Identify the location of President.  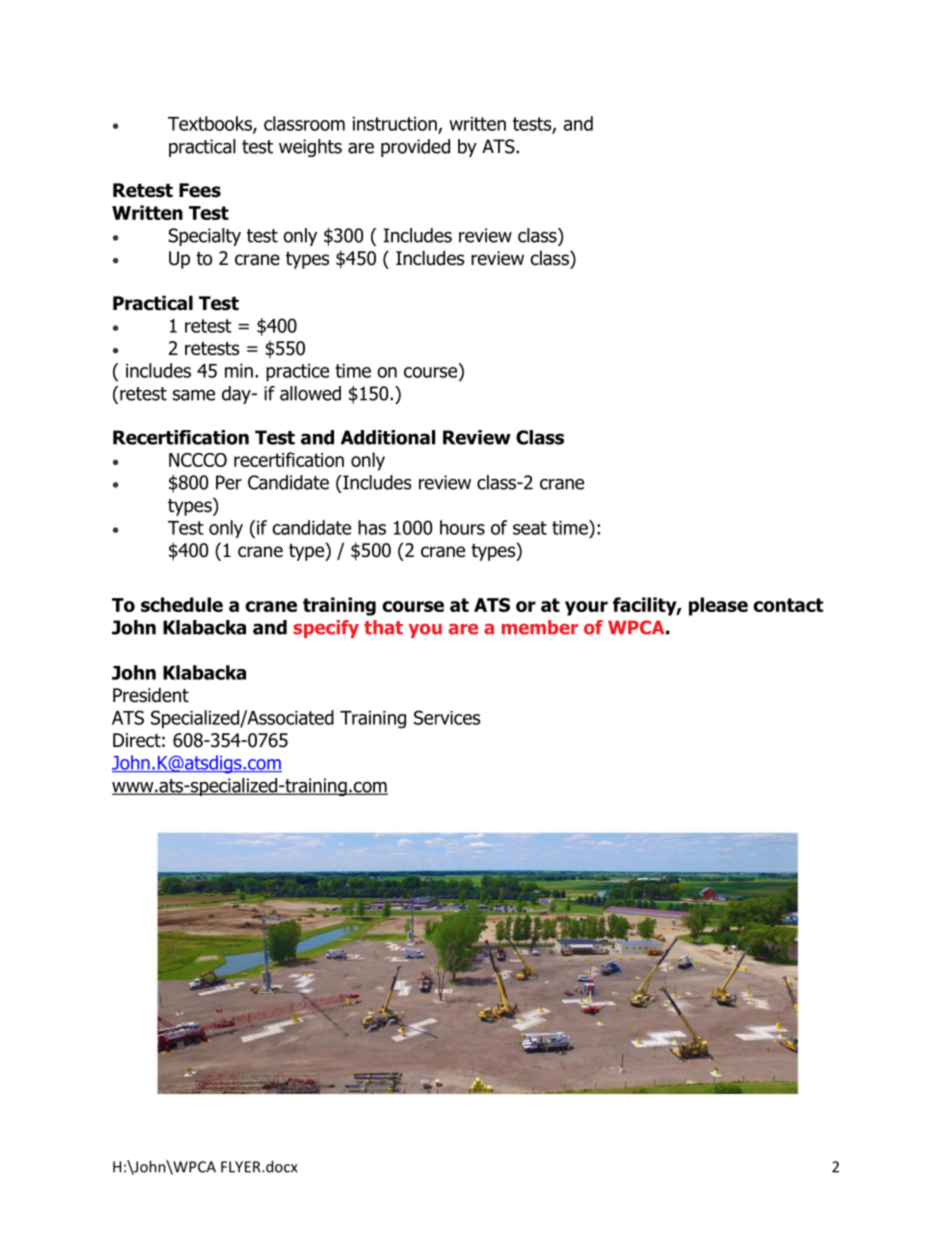
(151, 695).
